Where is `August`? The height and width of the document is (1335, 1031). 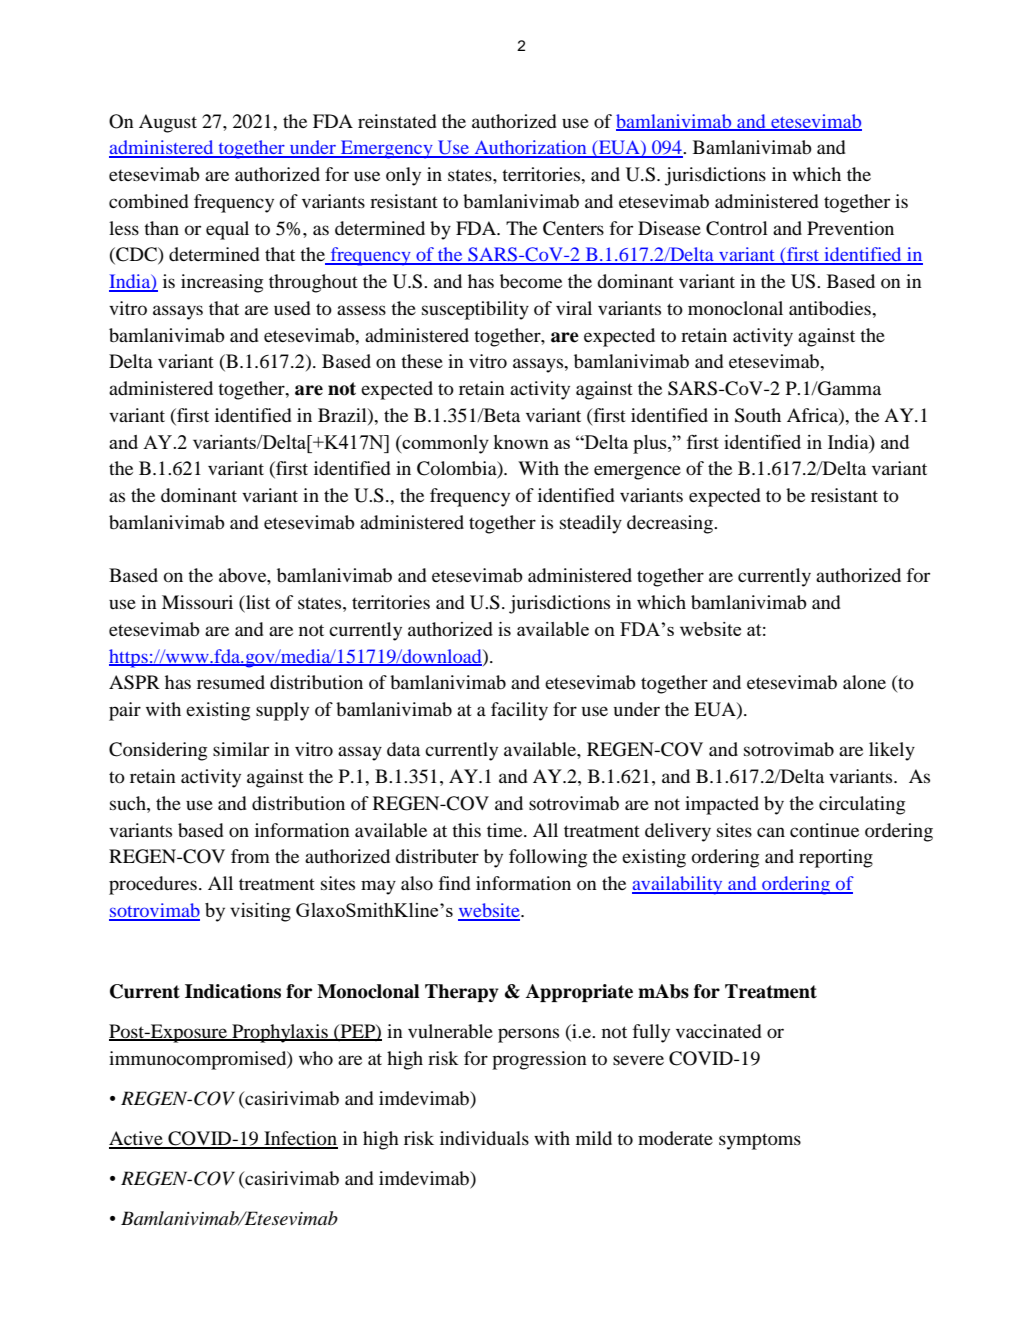 August is located at coordinates (168, 123).
